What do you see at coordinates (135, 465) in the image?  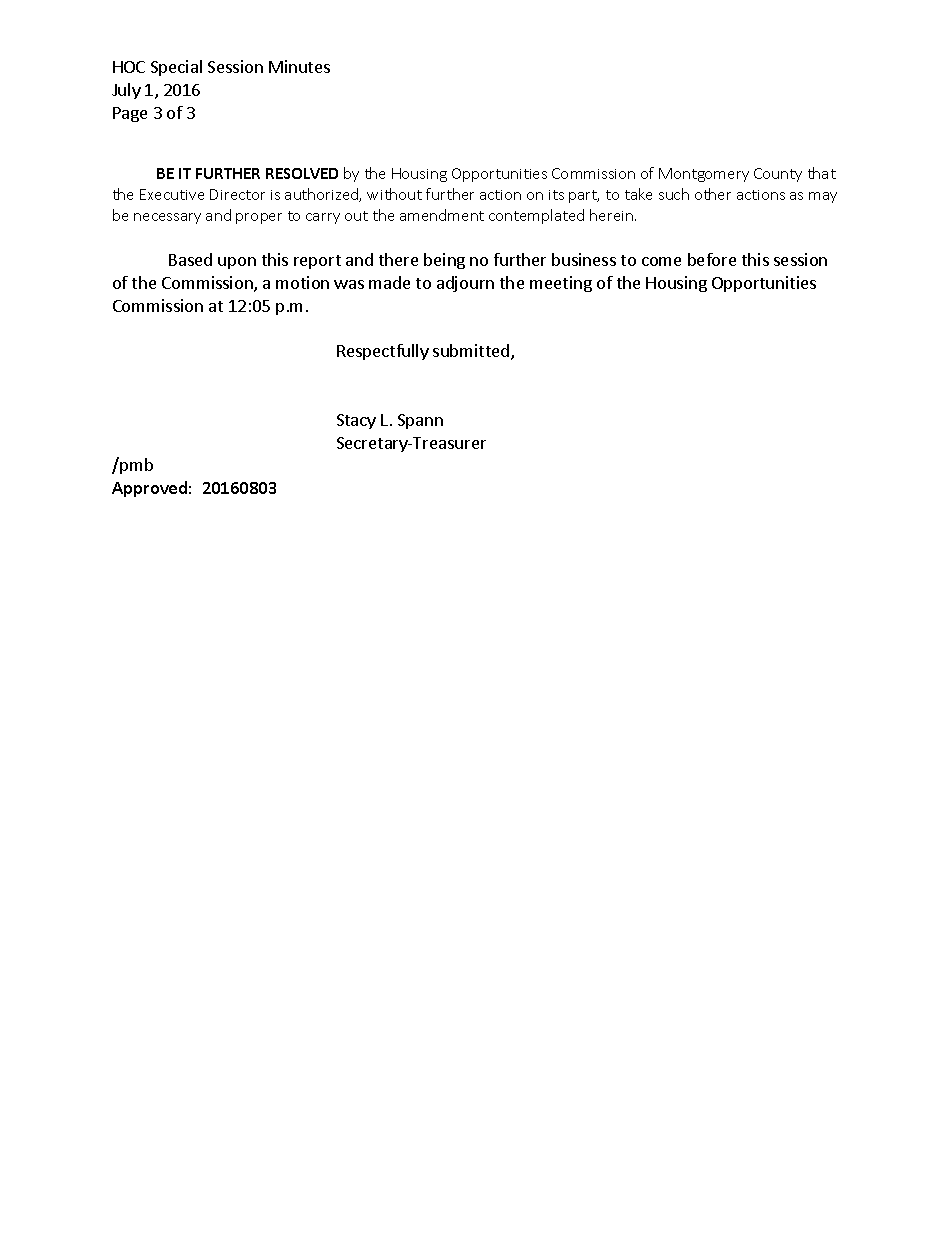 I see `pmb` at bounding box center [135, 465].
